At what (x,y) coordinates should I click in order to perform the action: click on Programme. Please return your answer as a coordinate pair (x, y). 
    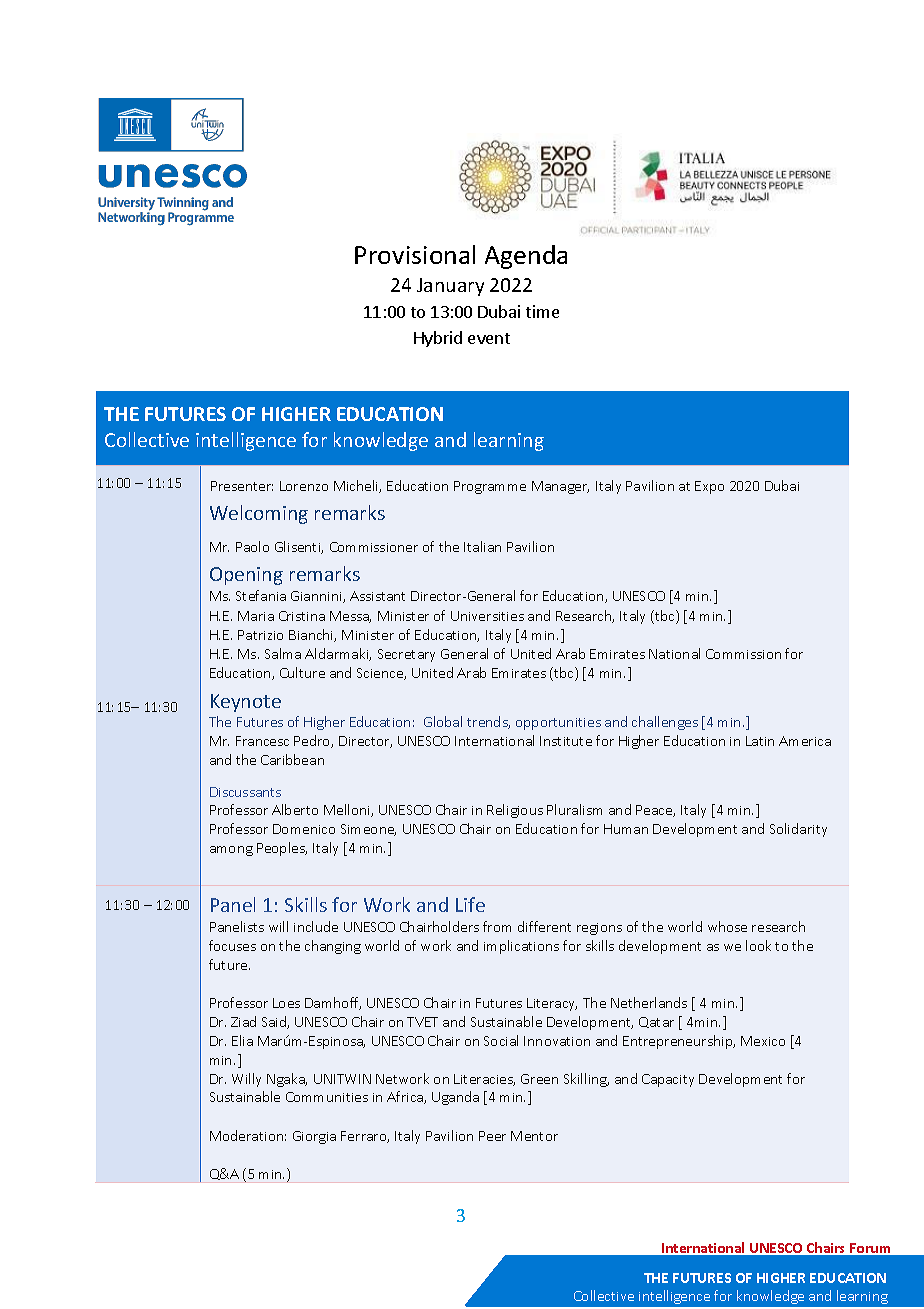
    Looking at the image, I should click on (490, 487).
